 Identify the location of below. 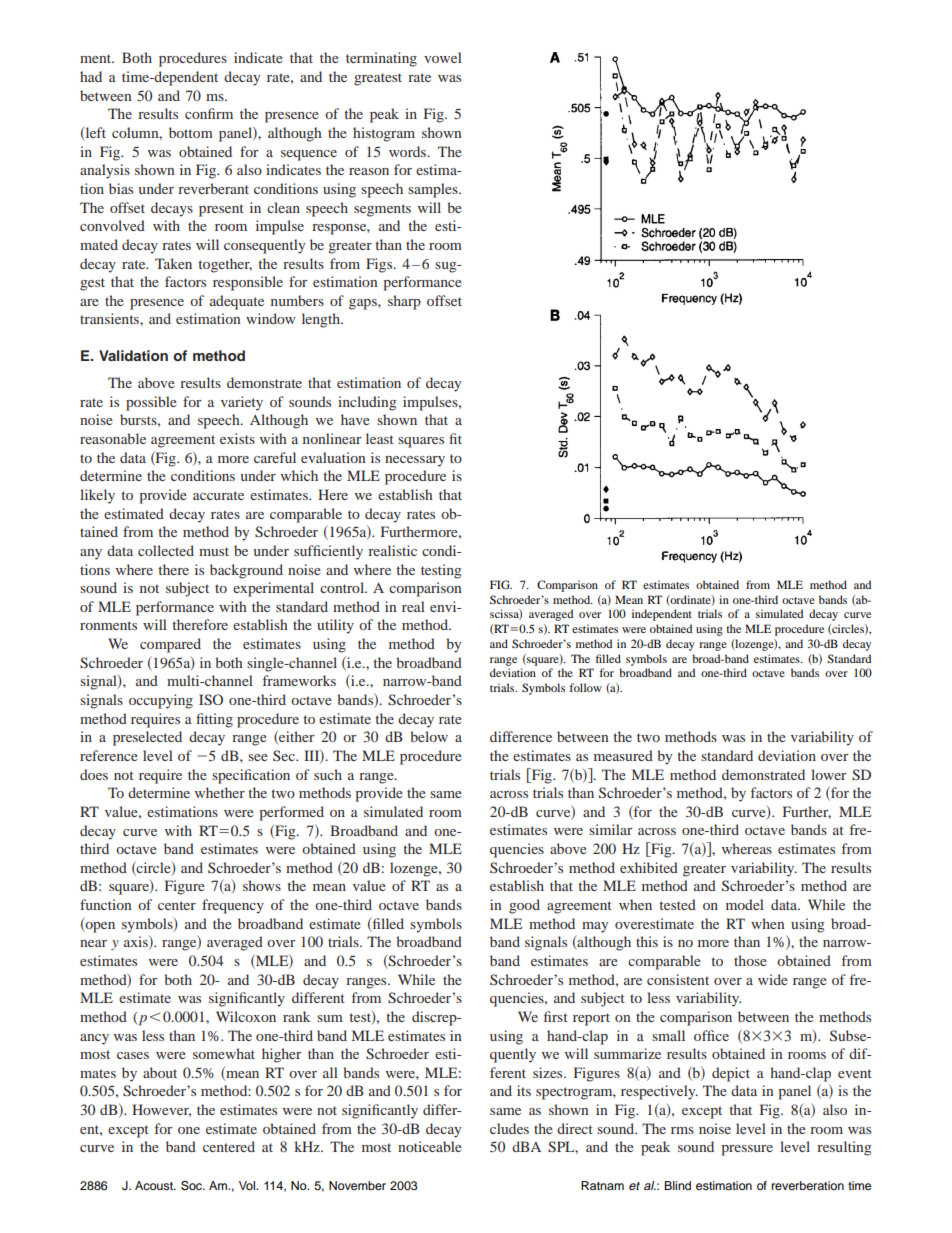
(429, 736).
